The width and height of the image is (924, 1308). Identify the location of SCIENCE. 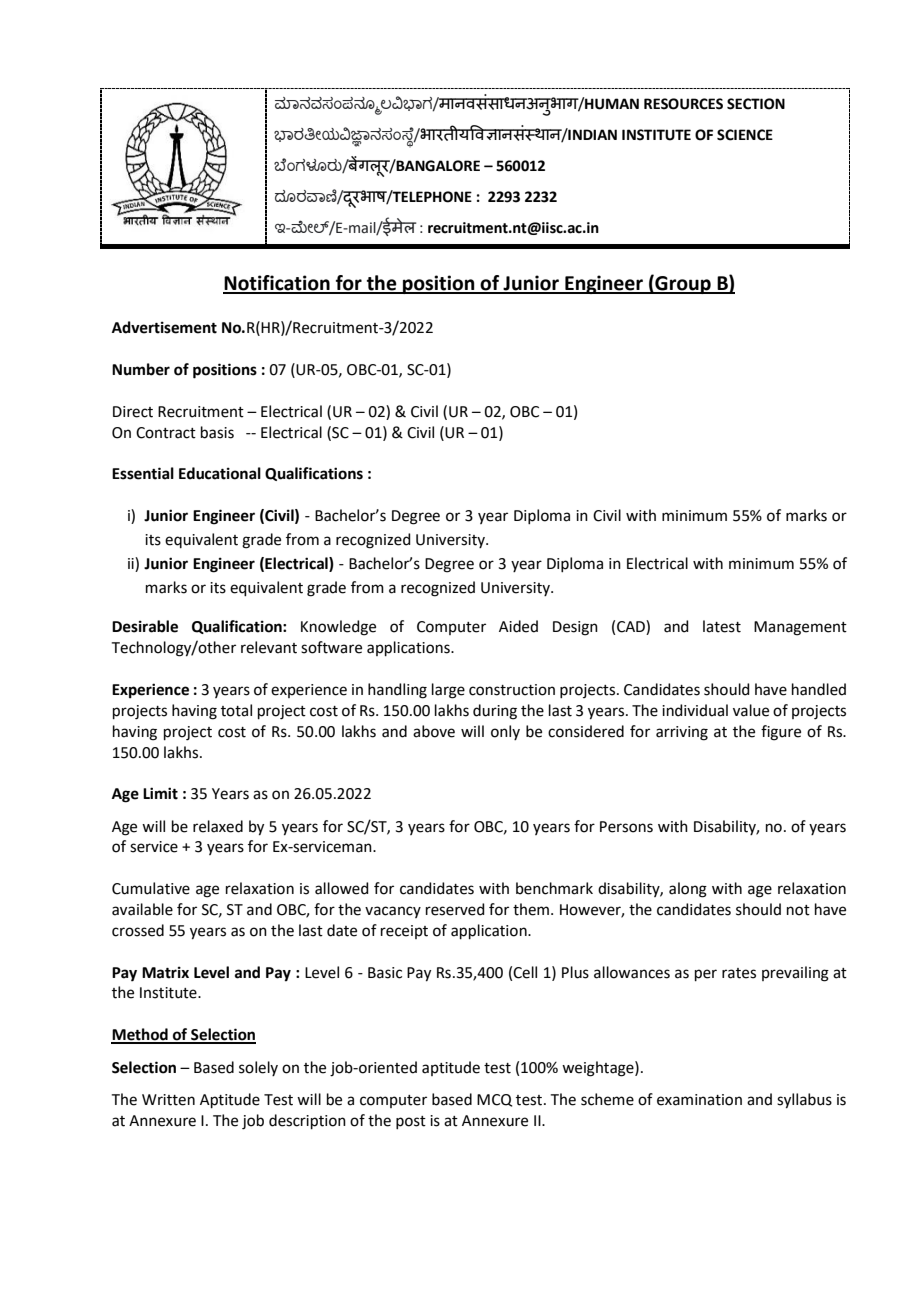
(745, 135).
